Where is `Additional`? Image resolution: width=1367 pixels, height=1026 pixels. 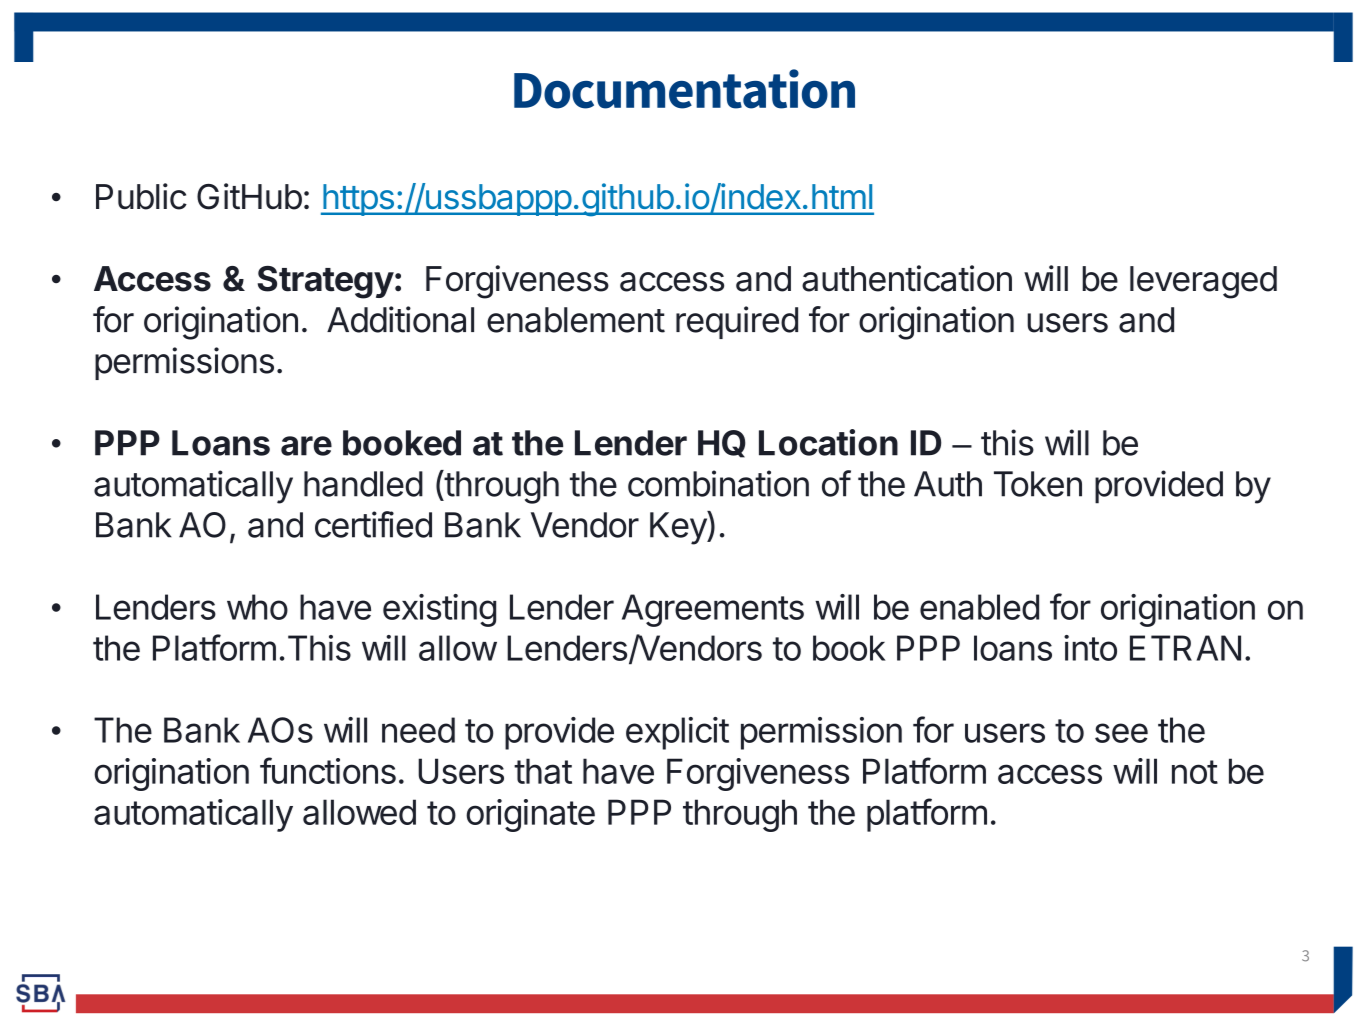
Additional is located at coordinates (400, 319).
